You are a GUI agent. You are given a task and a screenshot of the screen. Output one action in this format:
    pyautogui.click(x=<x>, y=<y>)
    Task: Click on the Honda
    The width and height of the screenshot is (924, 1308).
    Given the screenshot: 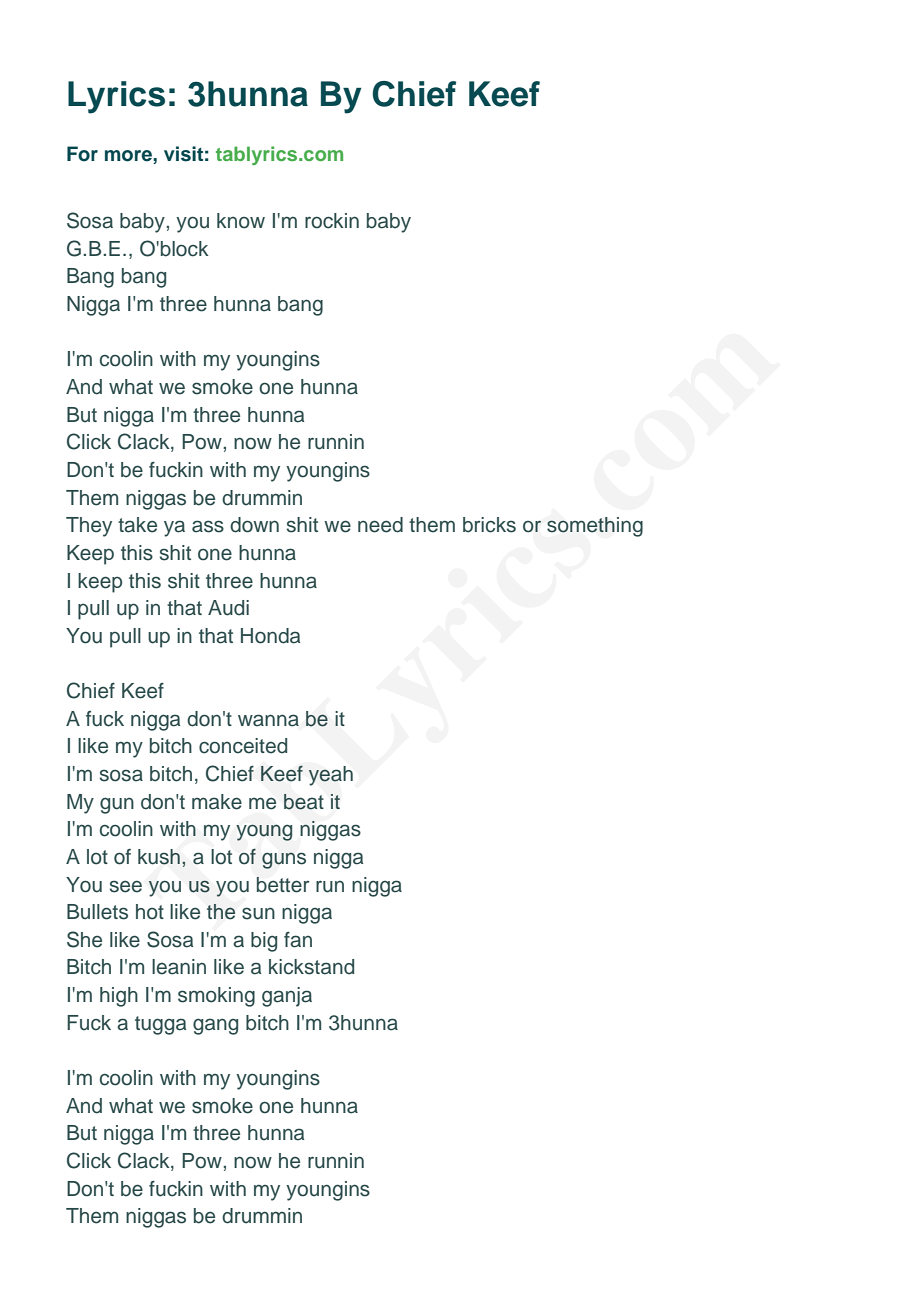 What is the action you would take?
    pyautogui.click(x=270, y=636)
